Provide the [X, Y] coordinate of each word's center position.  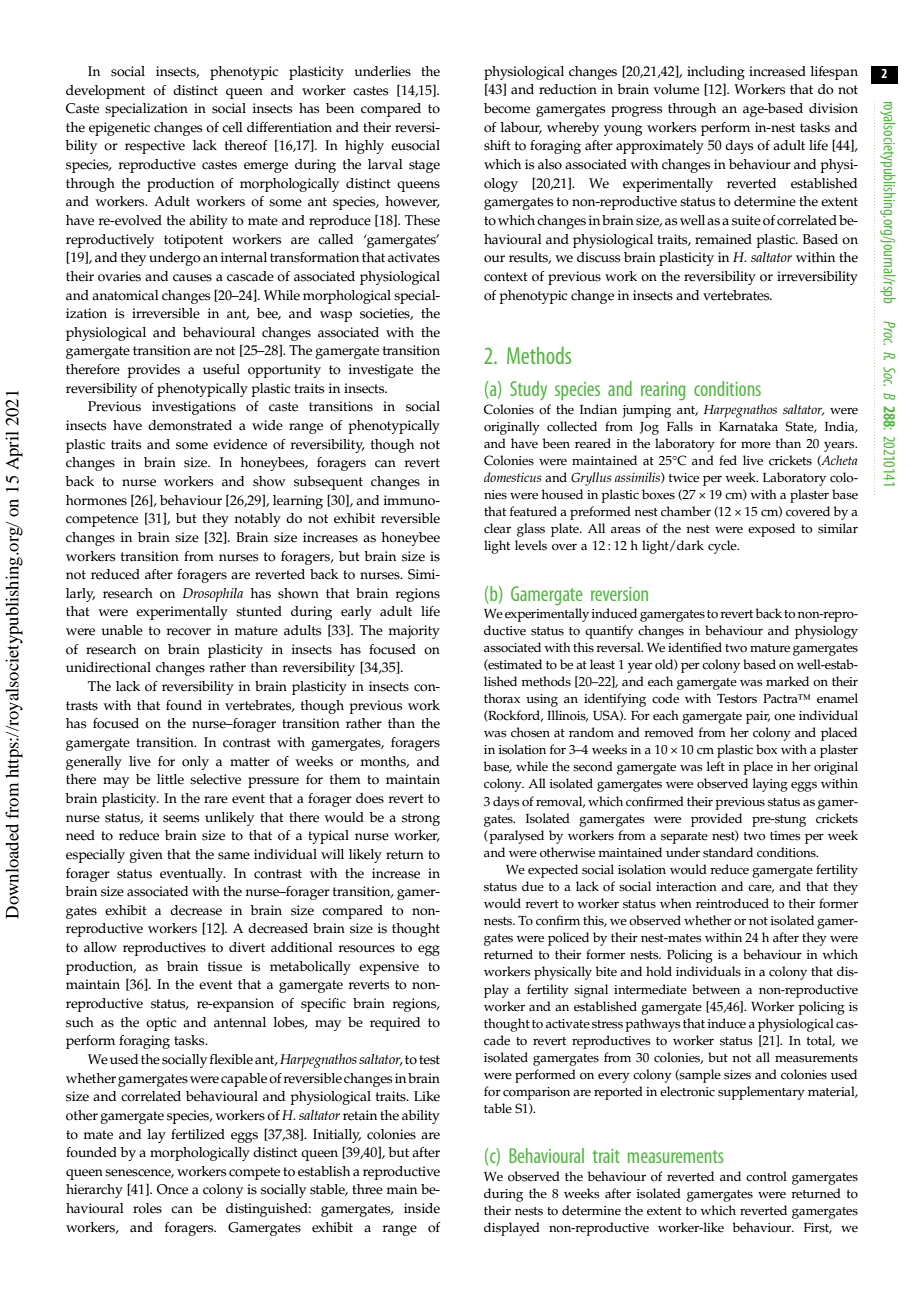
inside [422, 1208]
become [507, 108]
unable [122, 630]
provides [154, 371]
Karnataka [748, 426]
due [533, 886]
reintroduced [732, 903]
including [716, 73]
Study [528, 390]
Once [172, 1189]
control [766, 1176]
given [146, 856]
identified [695, 647]
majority [414, 632]
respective [155, 147]
